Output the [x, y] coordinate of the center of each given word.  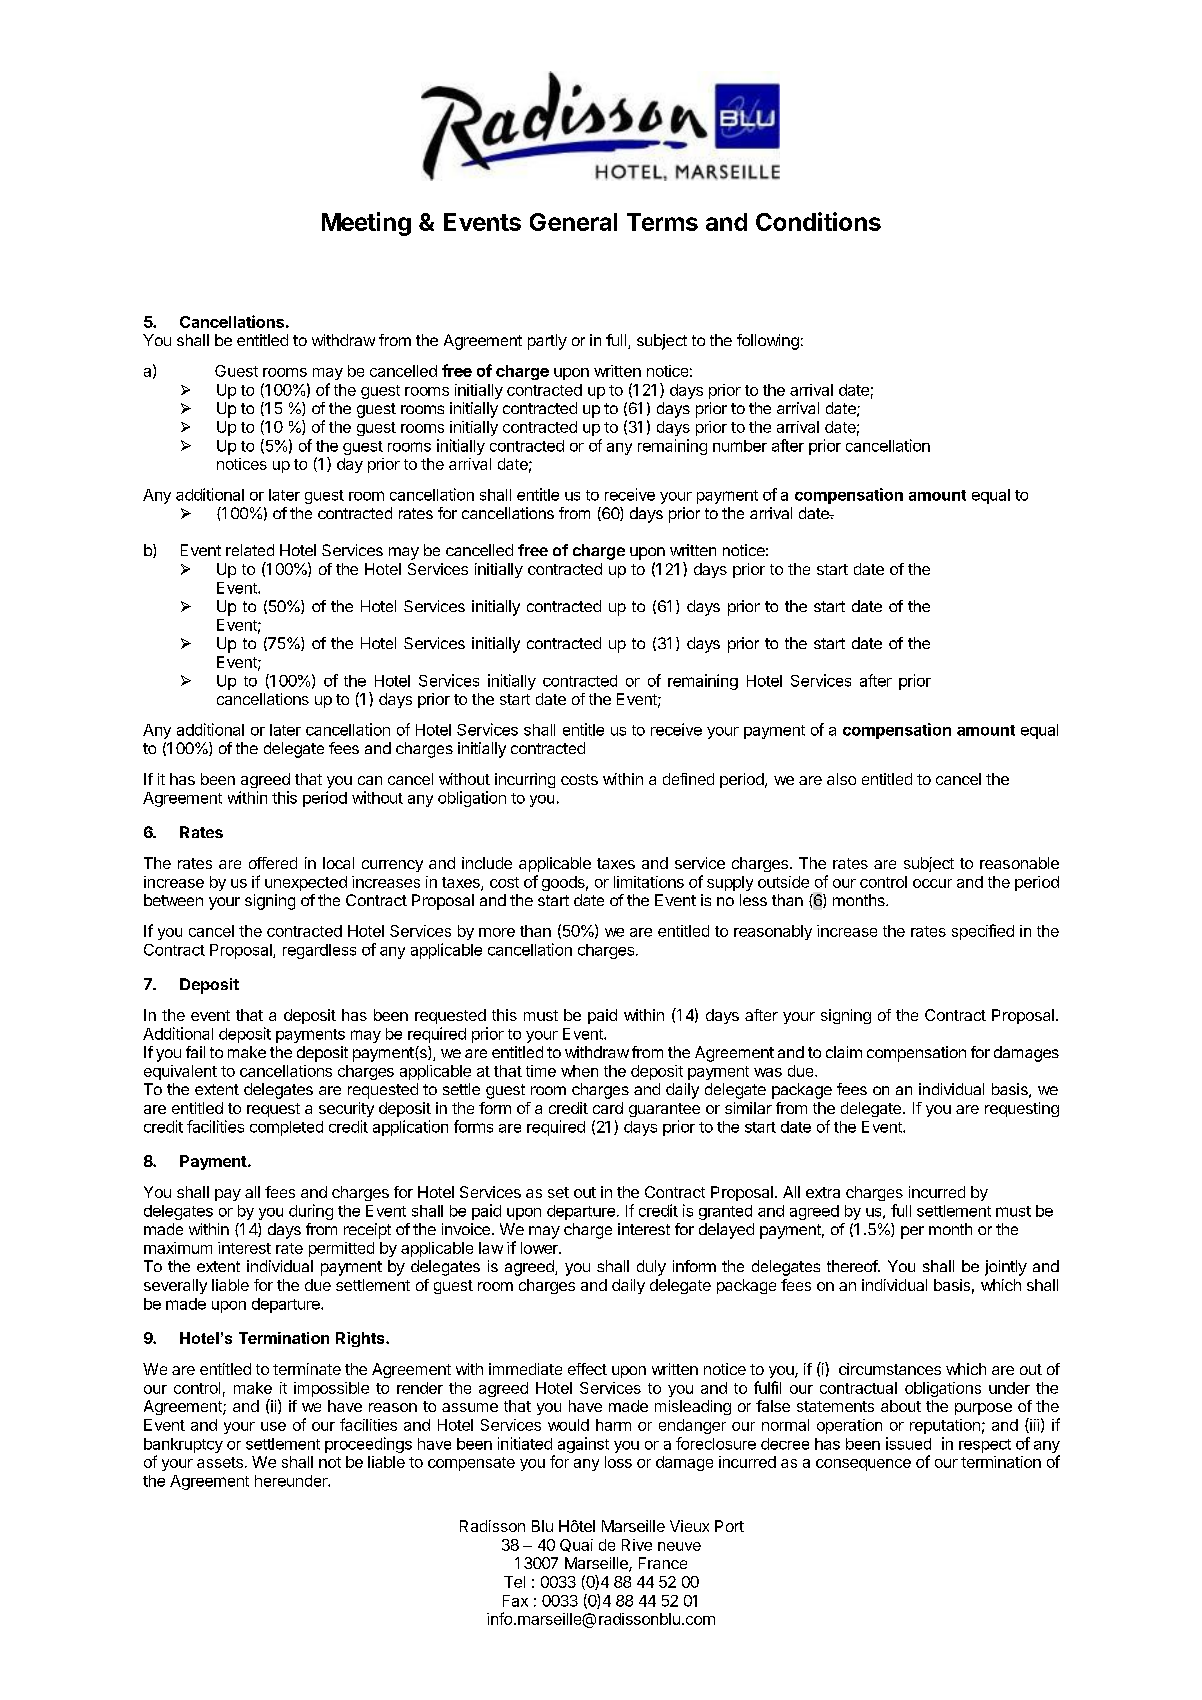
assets [220, 1462]
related [250, 550]
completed [286, 1128]
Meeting [366, 224]
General [573, 222]
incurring [525, 780]
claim [844, 1052]
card [608, 1108]
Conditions [818, 221]
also [841, 779]
